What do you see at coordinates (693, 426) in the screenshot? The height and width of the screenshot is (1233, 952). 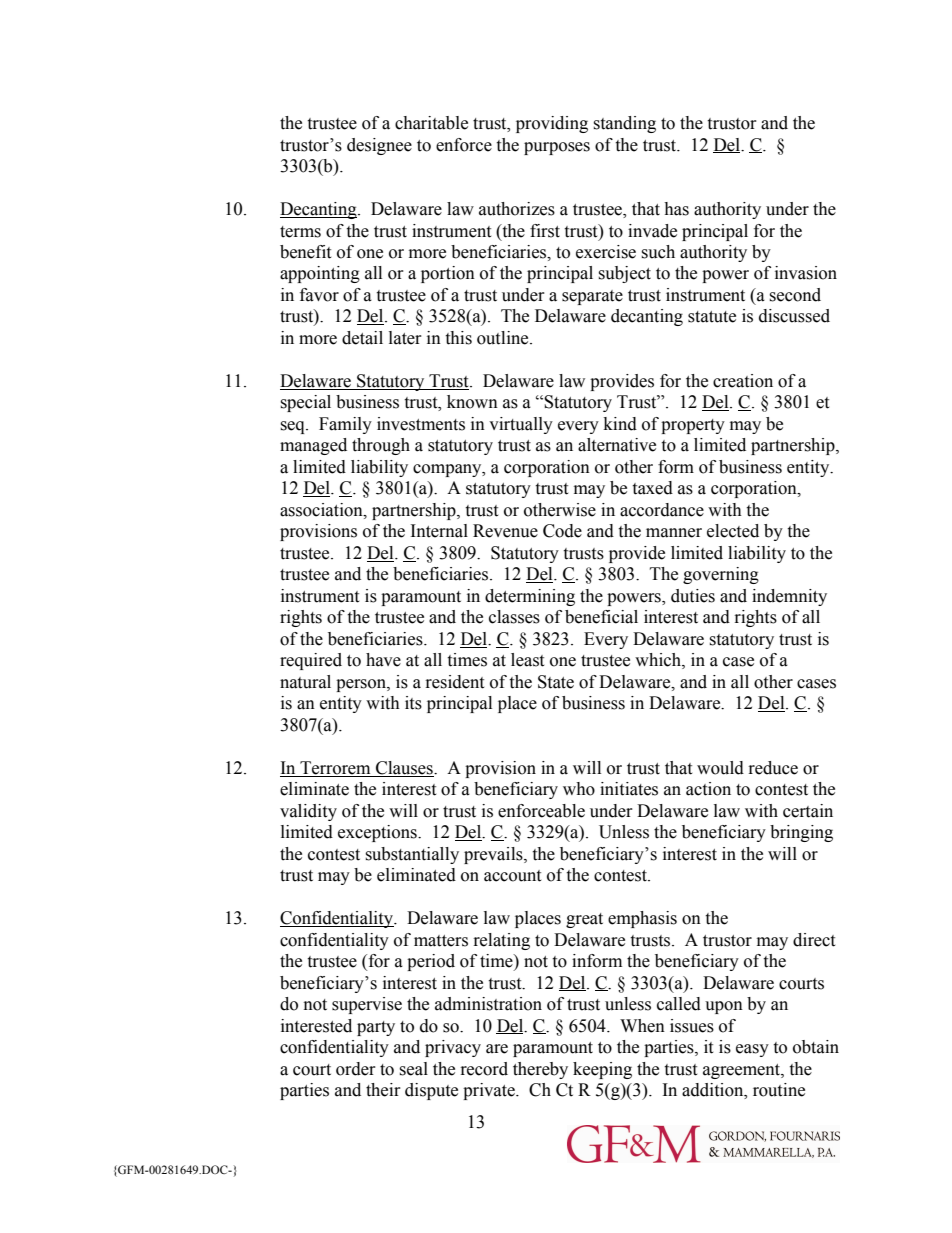 I see `property` at bounding box center [693, 426].
